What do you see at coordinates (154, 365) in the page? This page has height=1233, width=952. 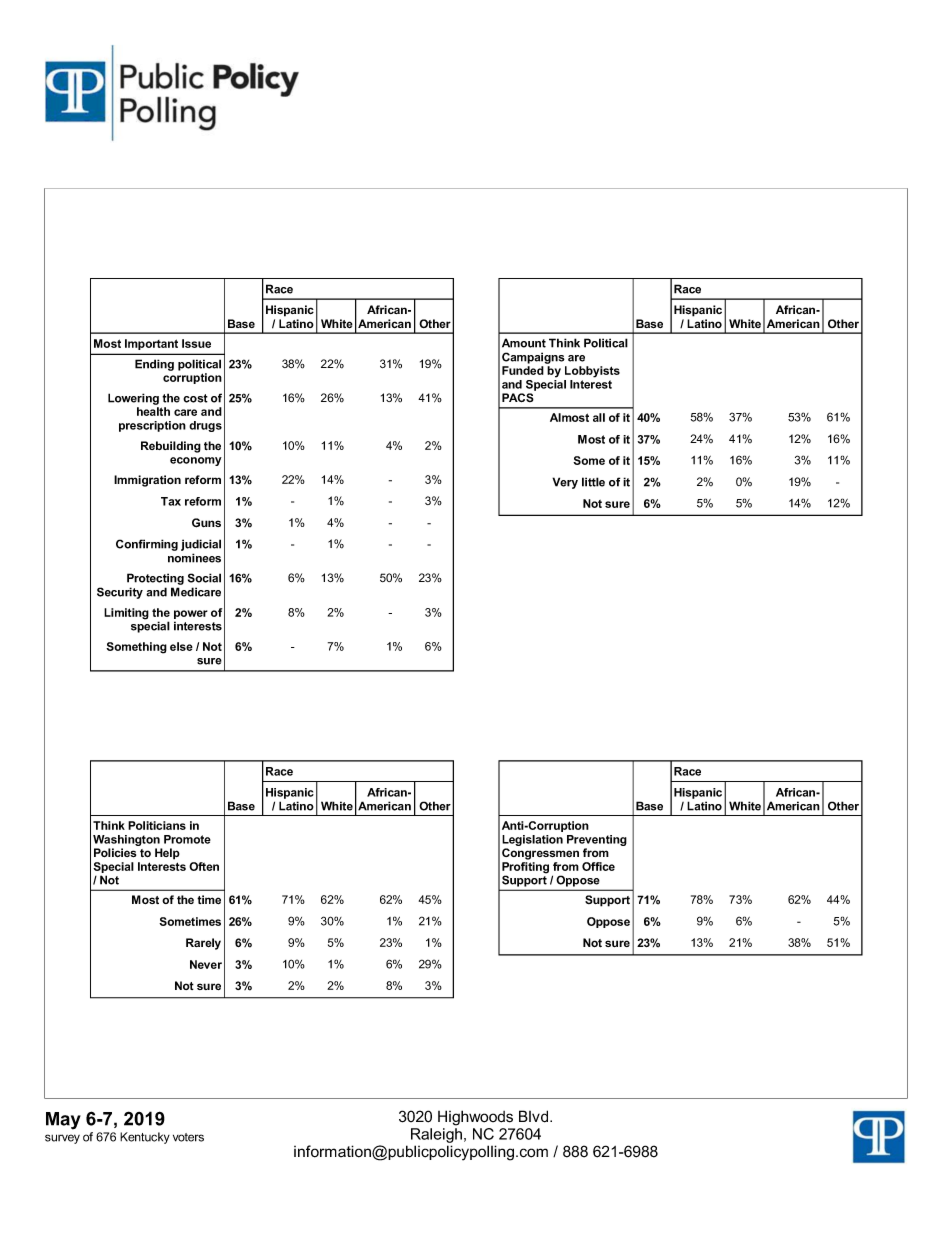 I see `Ending` at bounding box center [154, 365].
